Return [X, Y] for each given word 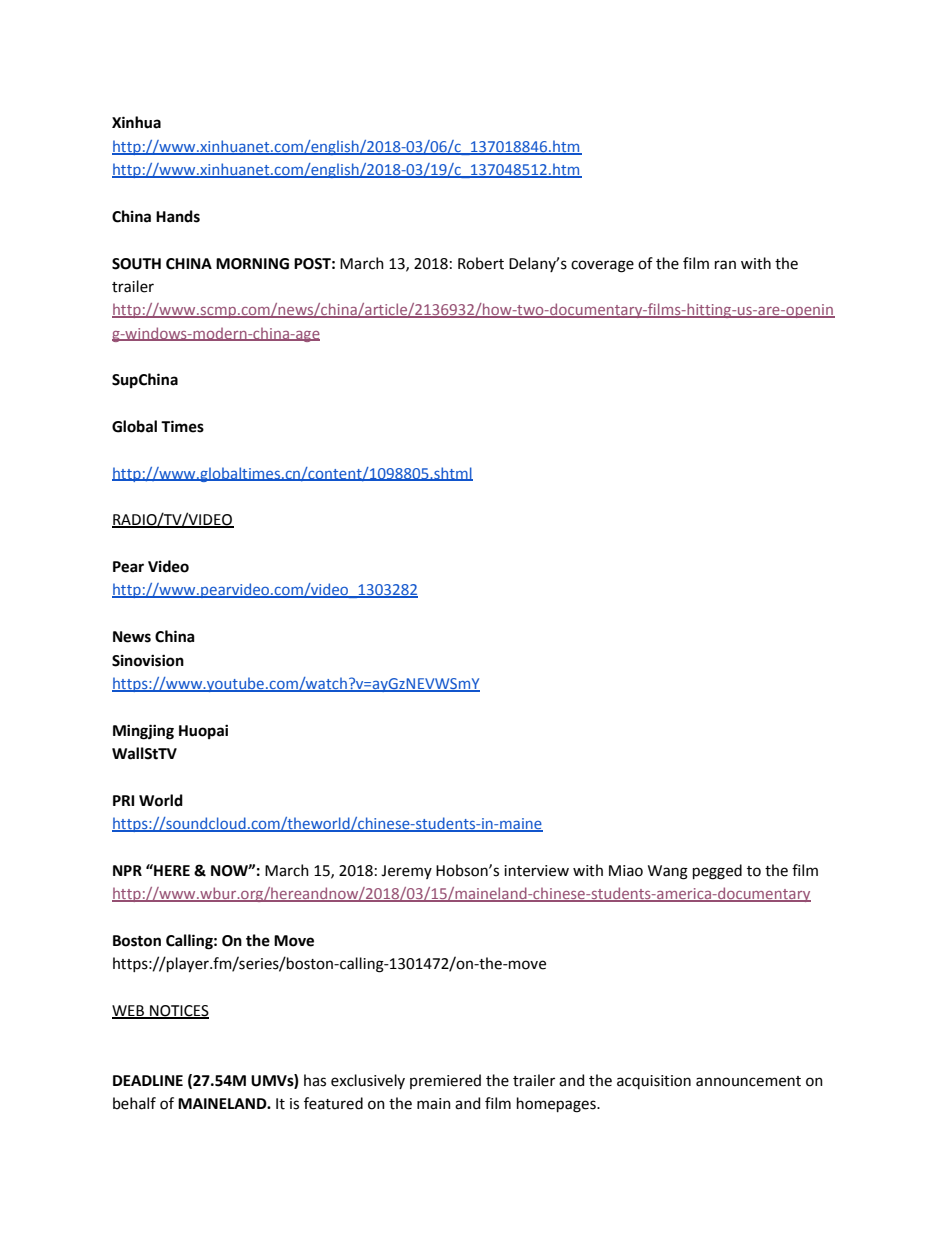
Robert [481, 263]
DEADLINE [148, 1080]
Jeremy [406, 872]
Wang [668, 872]
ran [725, 265]
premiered [445, 1081]
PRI [123, 800]
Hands [178, 216]
